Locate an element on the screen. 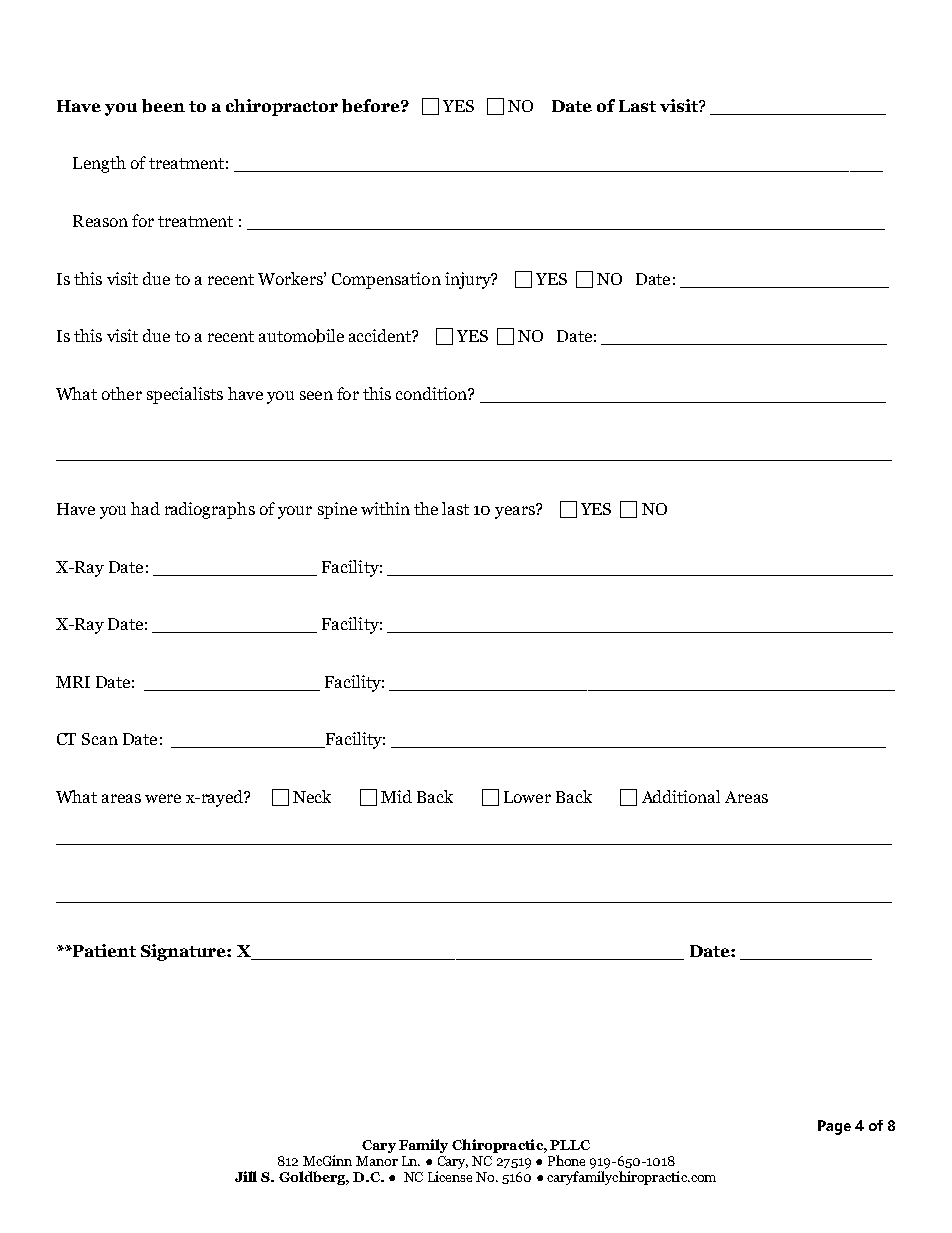 The image size is (952, 1233). Additional is located at coordinates (681, 796).
